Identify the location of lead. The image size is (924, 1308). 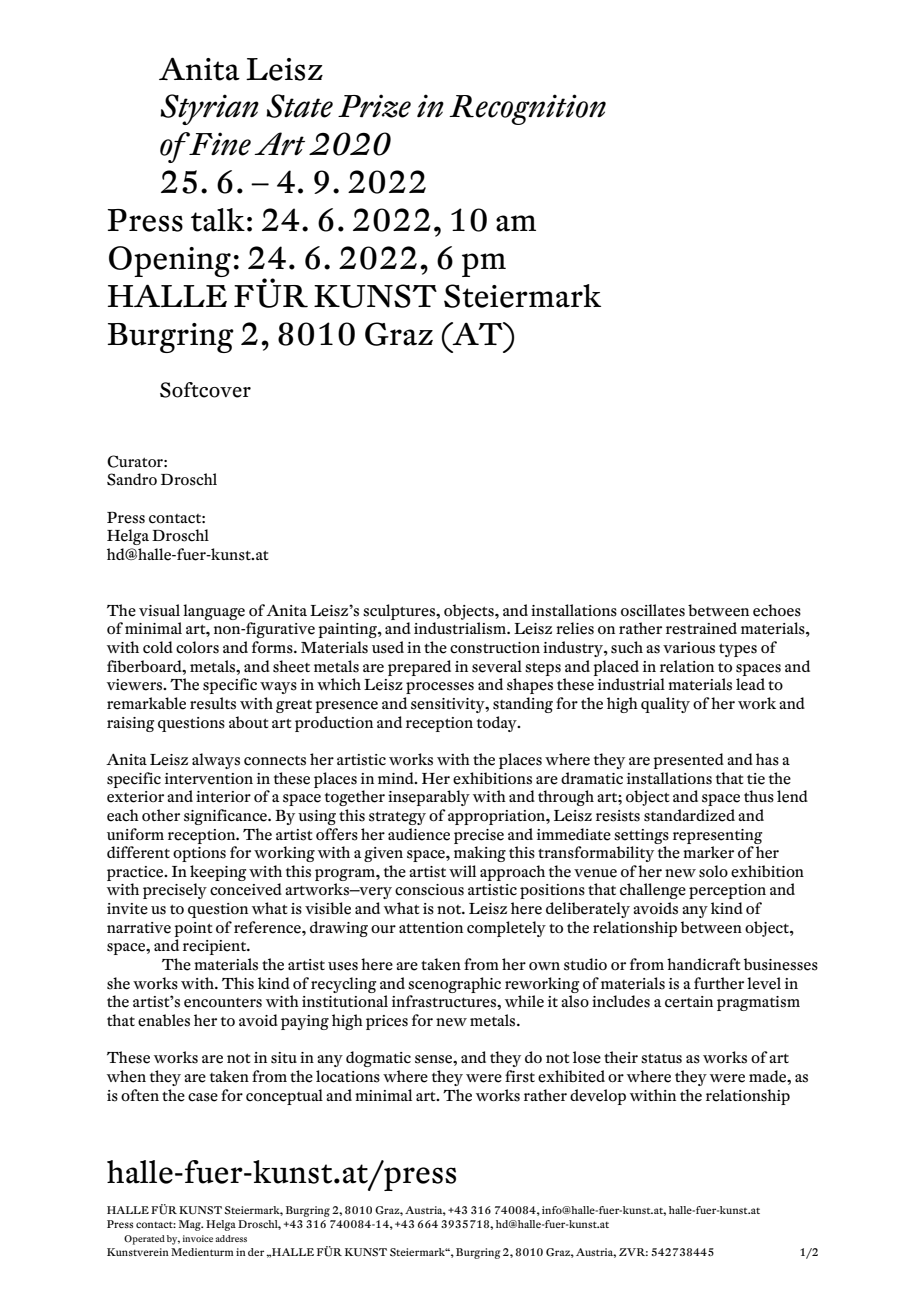
(750, 684).
